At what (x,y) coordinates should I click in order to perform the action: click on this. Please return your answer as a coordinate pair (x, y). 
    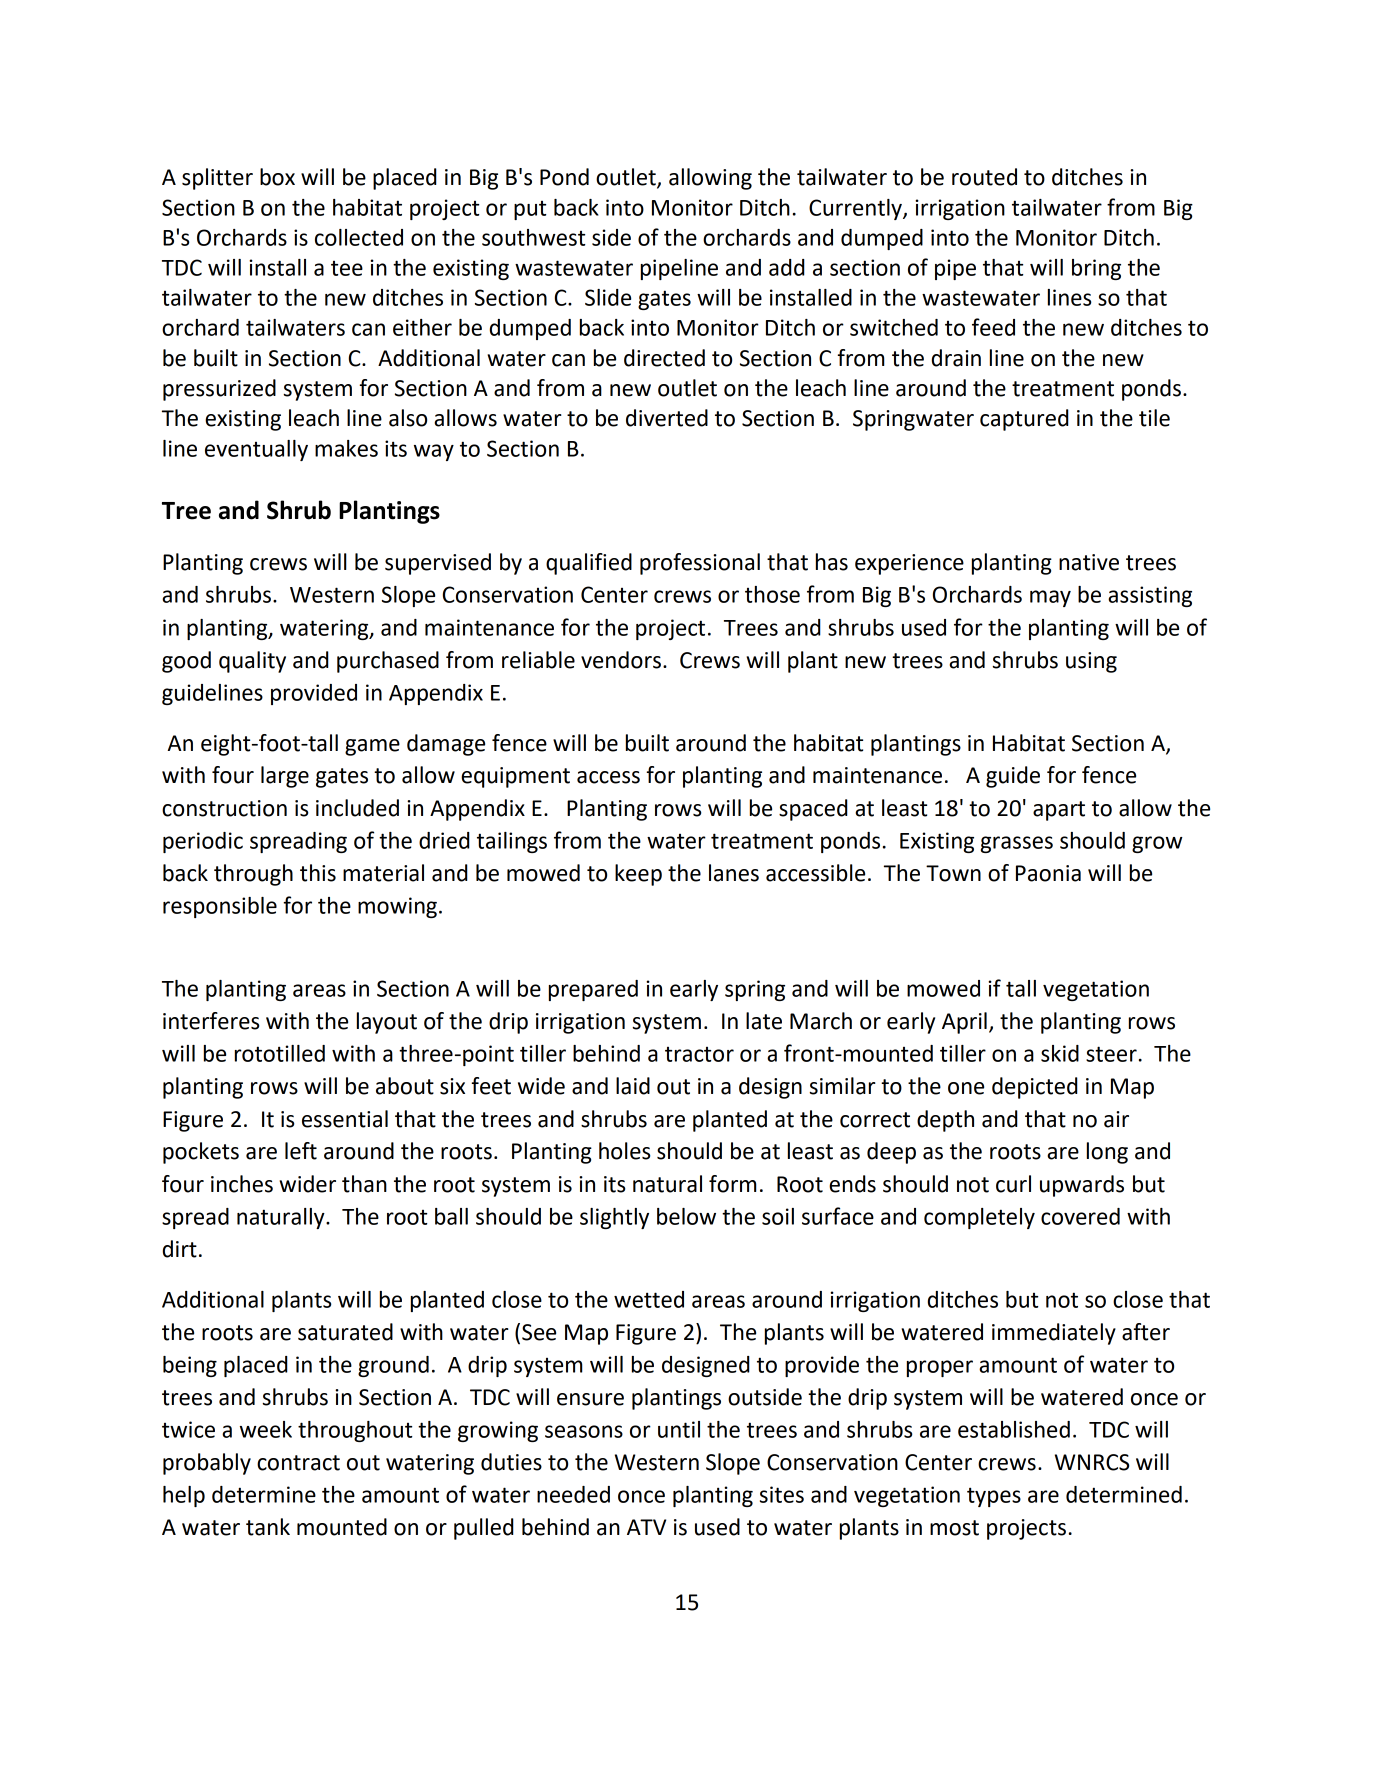
    Looking at the image, I should click on (318, 873).
